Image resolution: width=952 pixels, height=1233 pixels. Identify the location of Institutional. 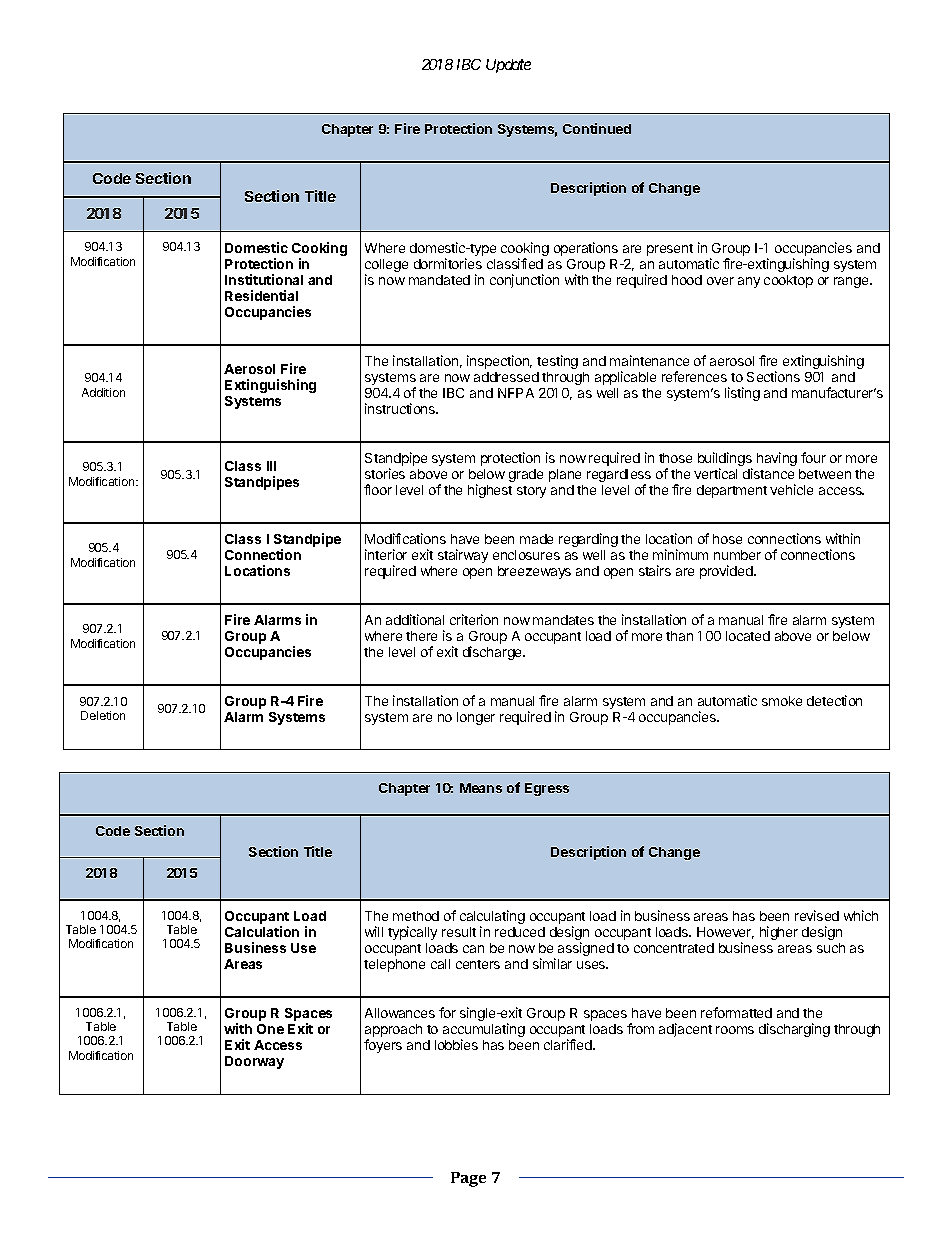
(264, 279).
